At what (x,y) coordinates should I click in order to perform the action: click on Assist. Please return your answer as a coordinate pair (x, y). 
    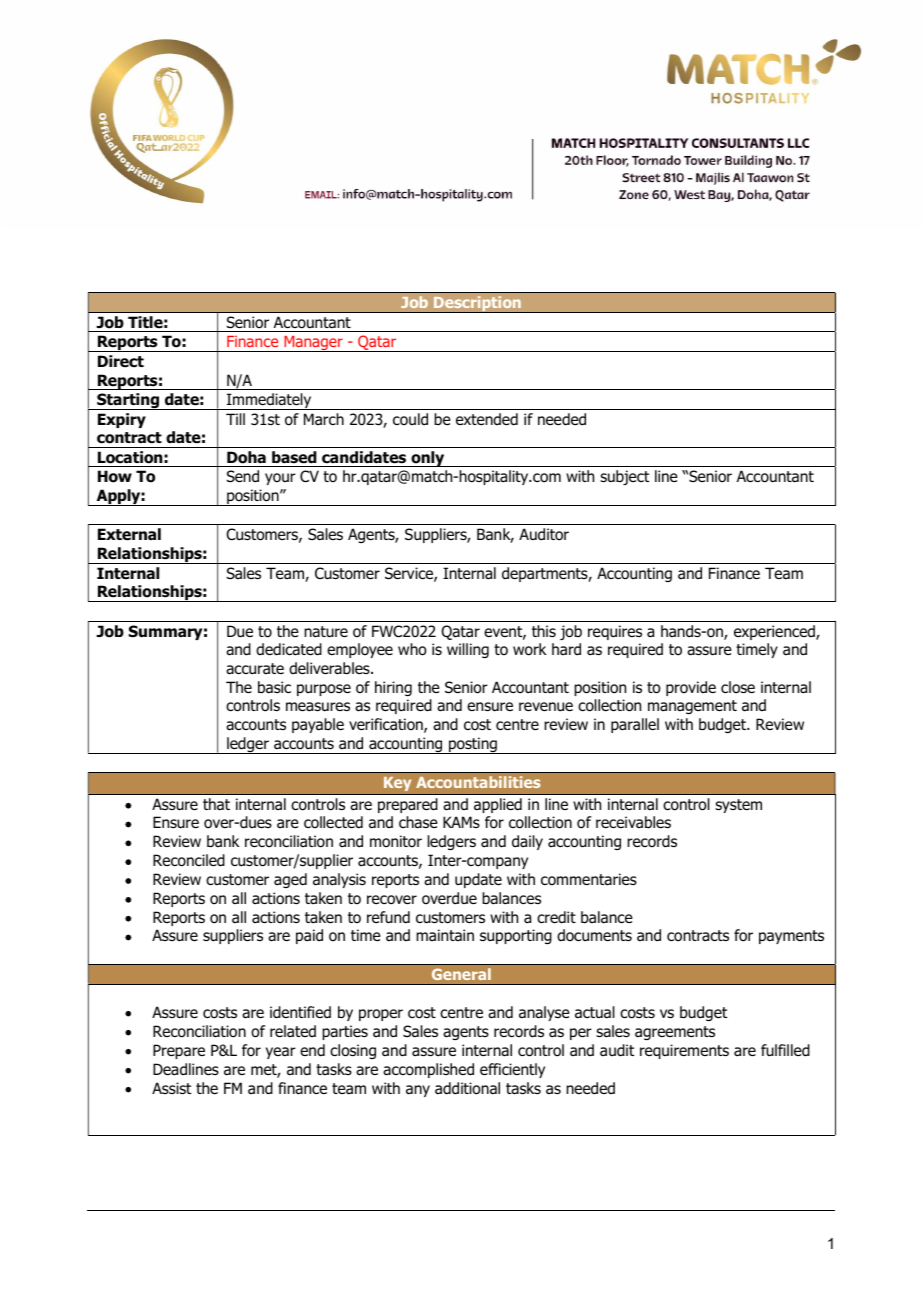
    Looking at the image, I should click on (171, 1088).
